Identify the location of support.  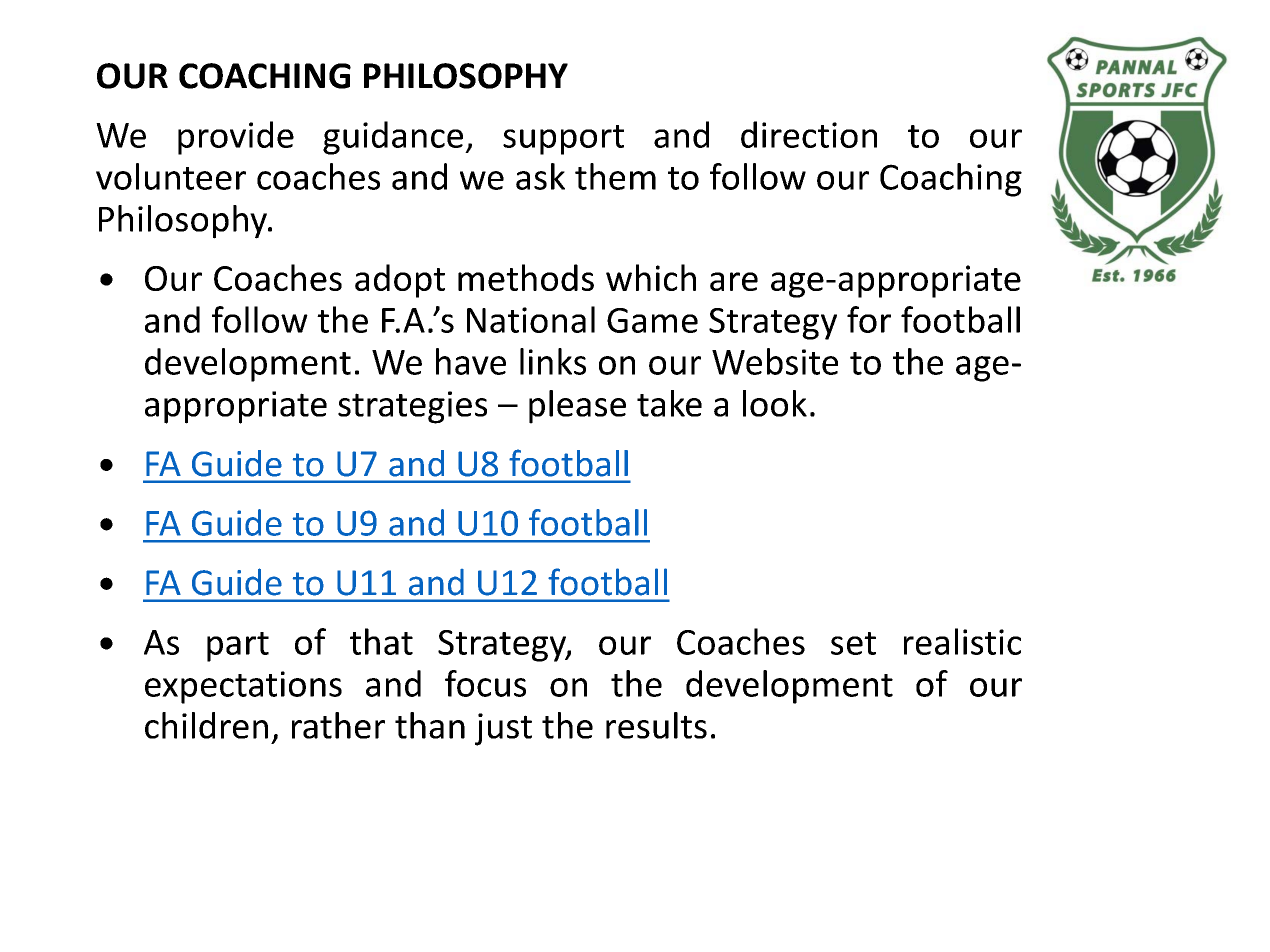
(563, 140).
